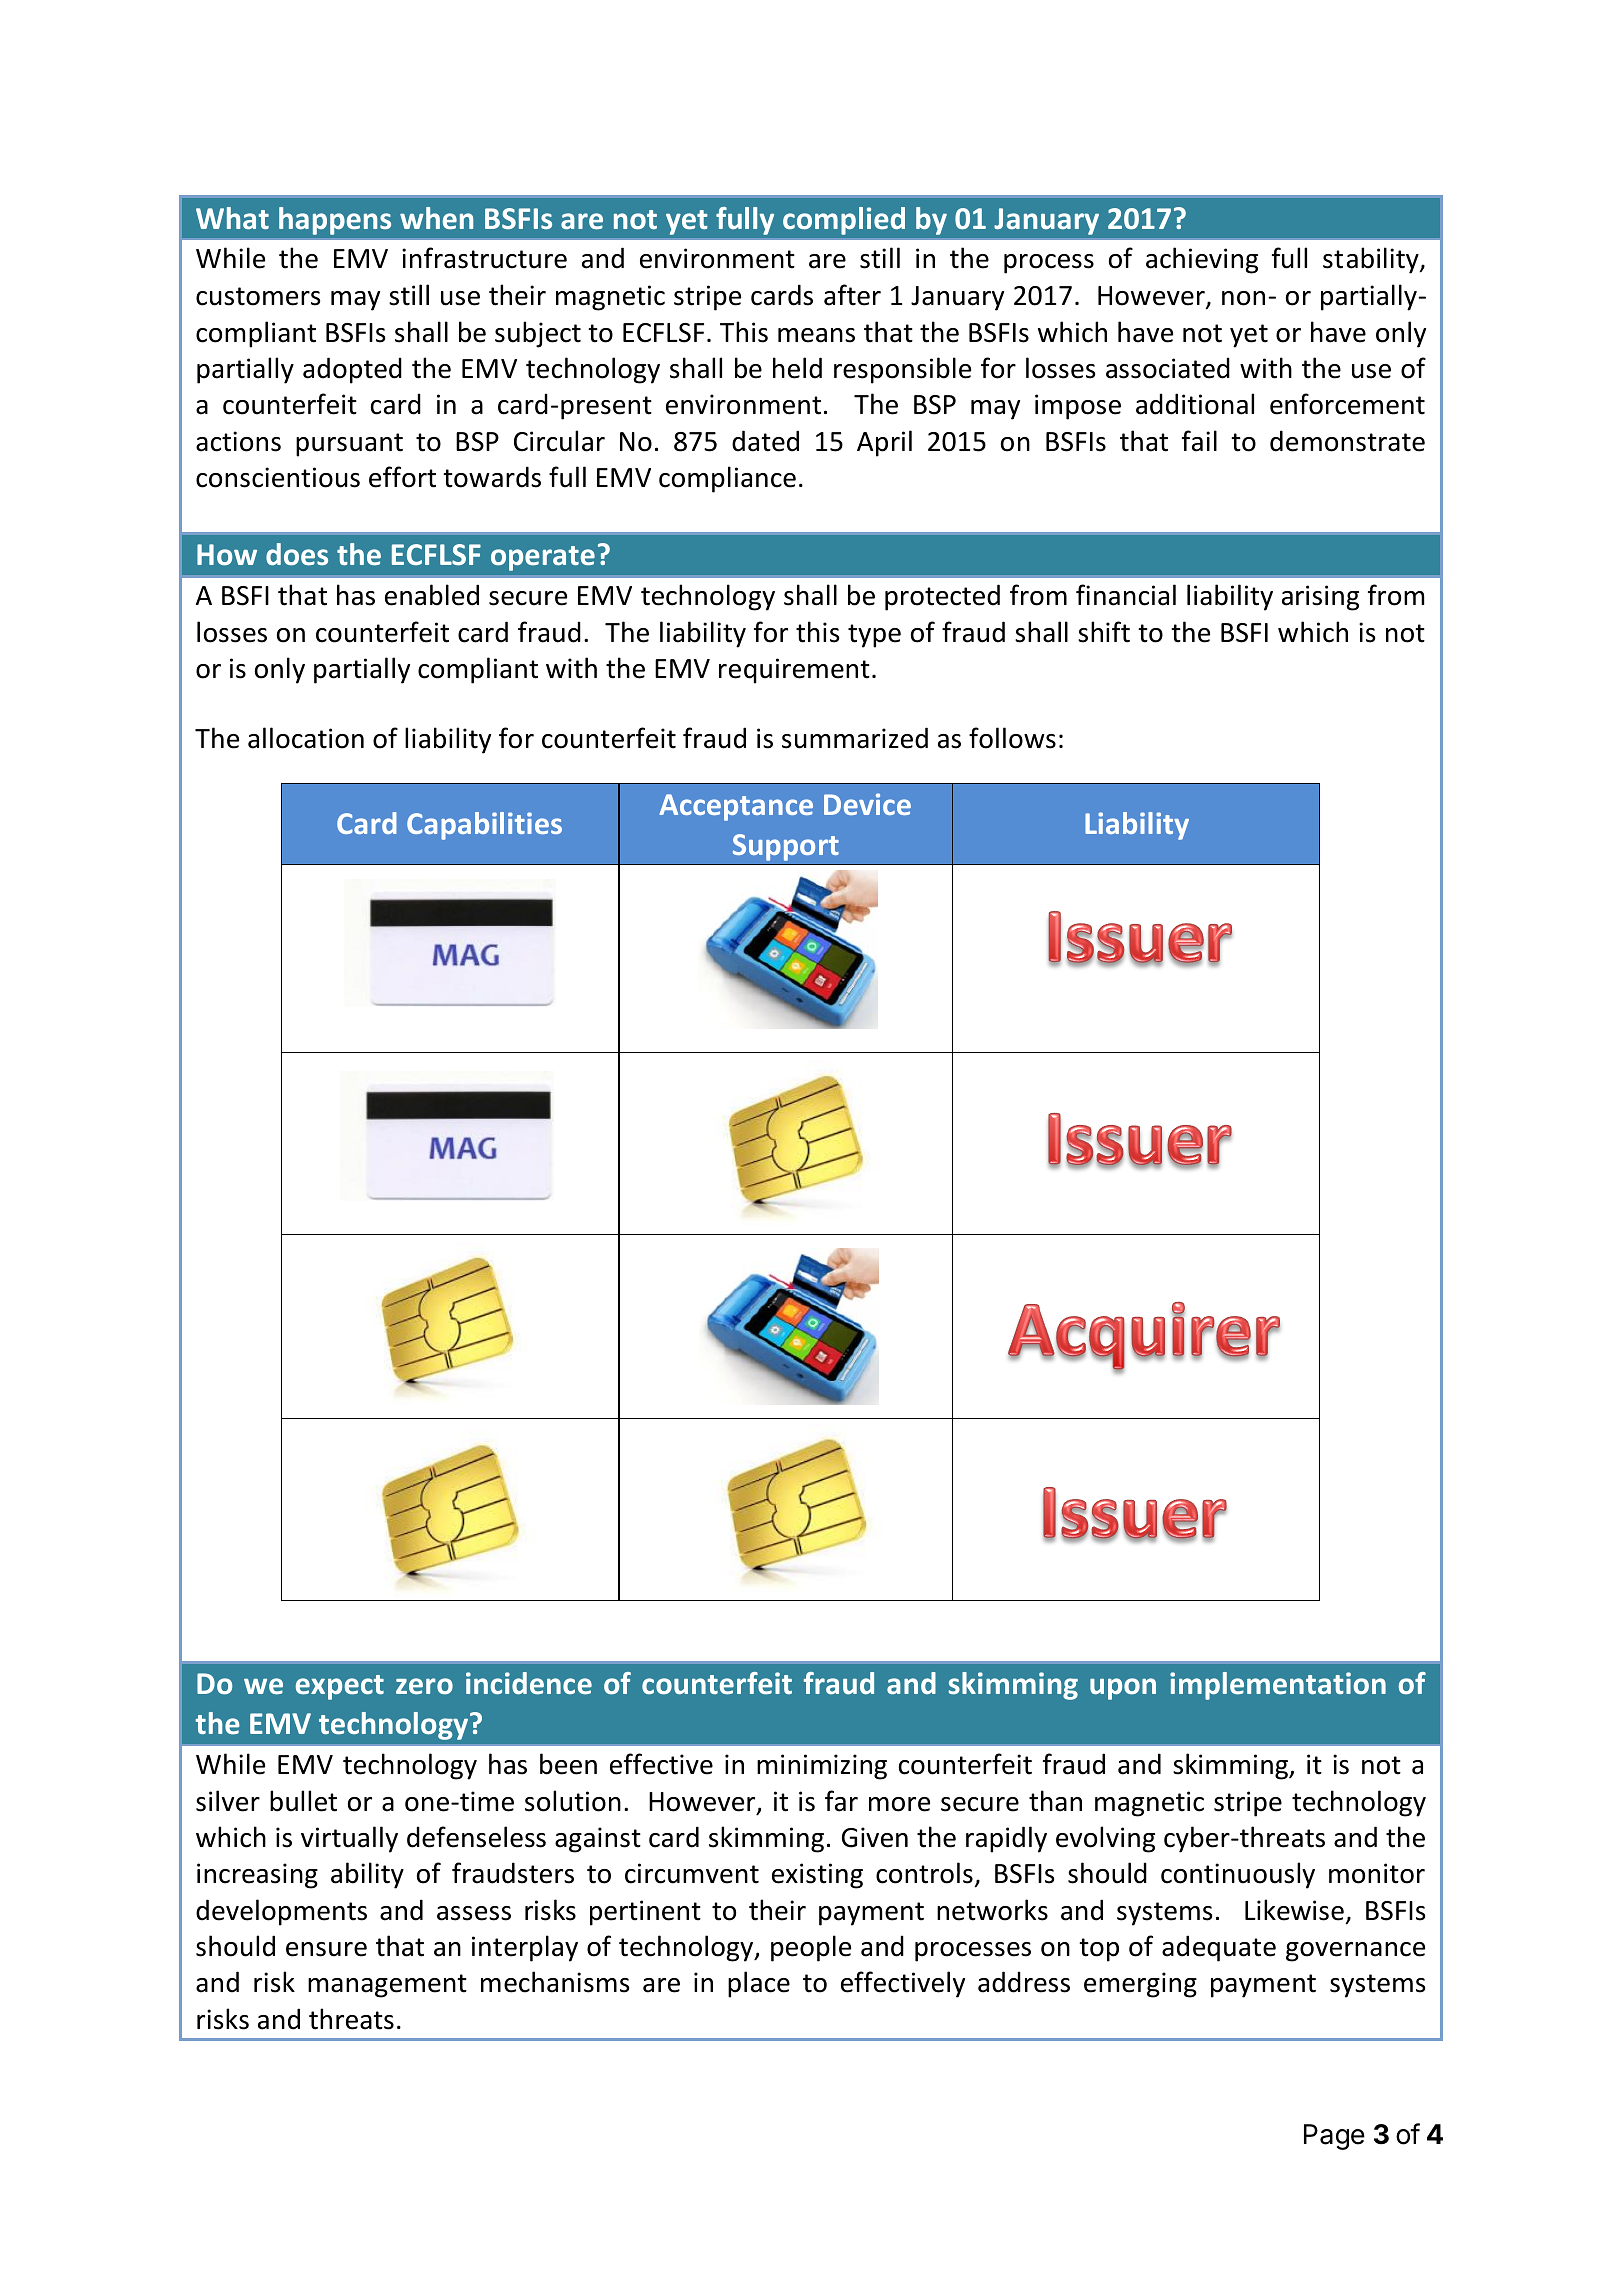 This page has width=1616, height=2285. Describe the element at coordinates (1202, 260) in the page. I see `achieving` at that location.
